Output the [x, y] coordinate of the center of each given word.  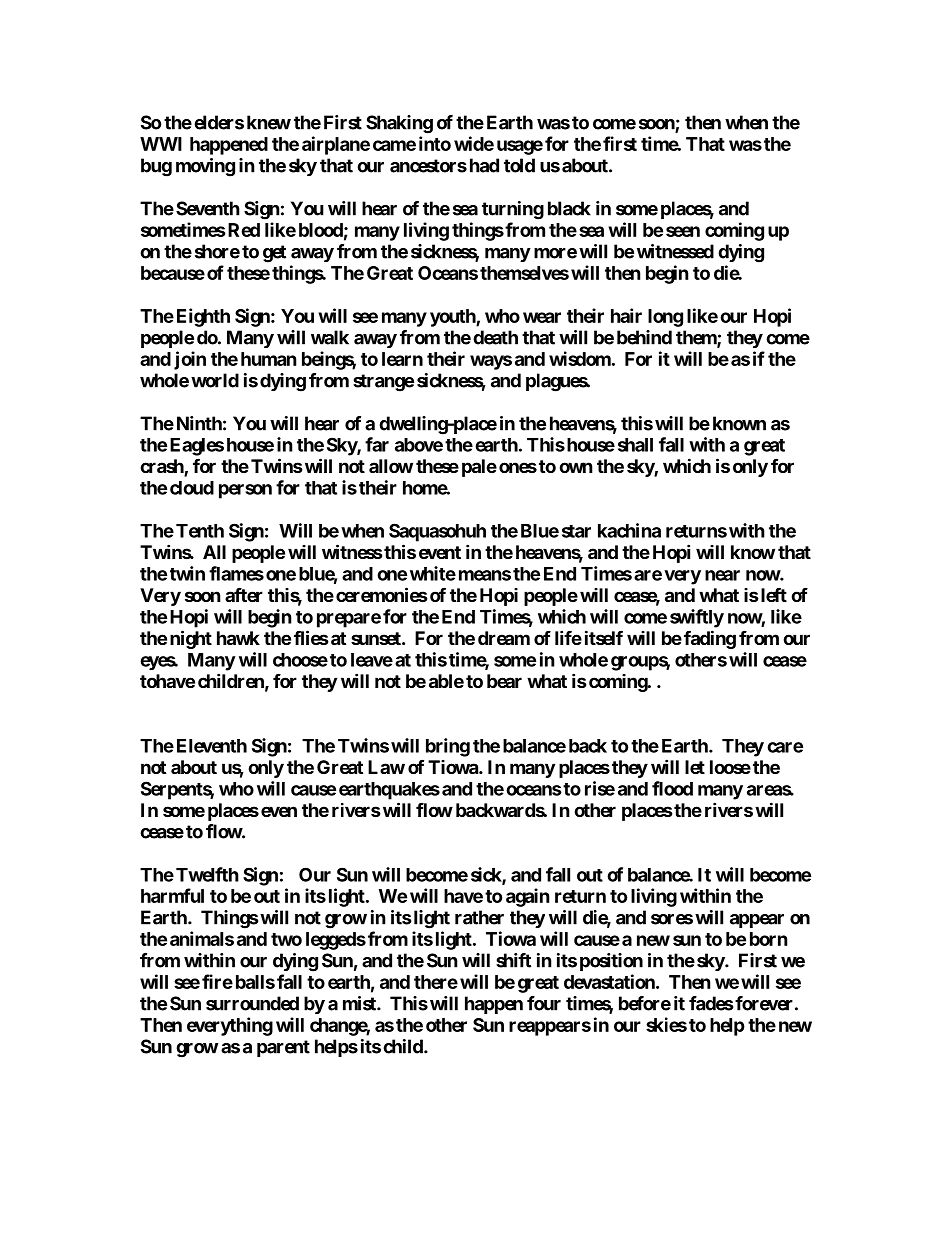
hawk [238, 638]
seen [683, 231]
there [436, 982]
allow [391, 466]
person [245, 491]
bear [504, 681]
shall [635, 445]
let [695, 767]
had [484, 165]
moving [205, 167]
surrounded [252, 1003]
